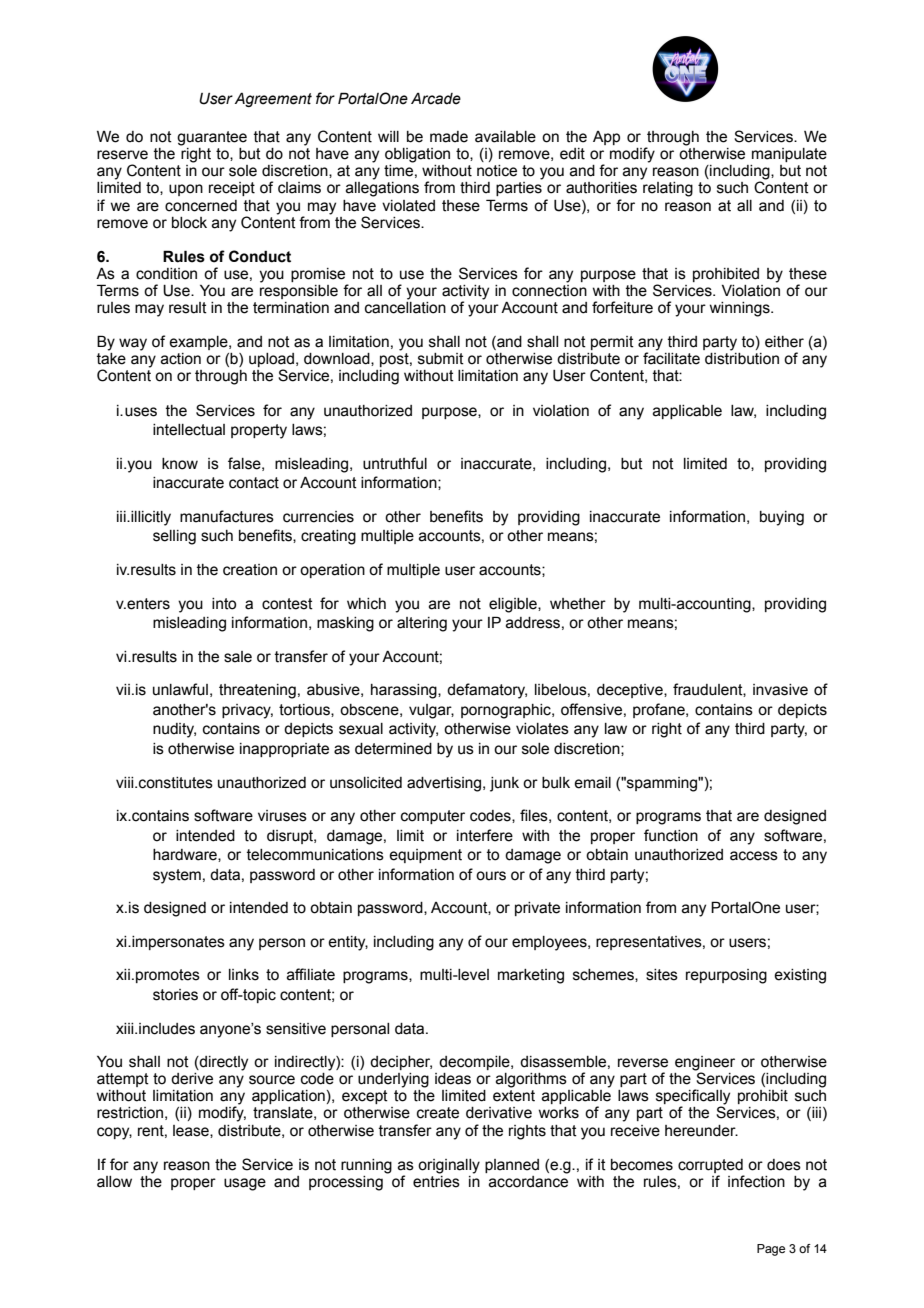  What do you see at coordinates (186, 855) in the screenshot?
I see `hardware` at bounding box center [186, 855].
